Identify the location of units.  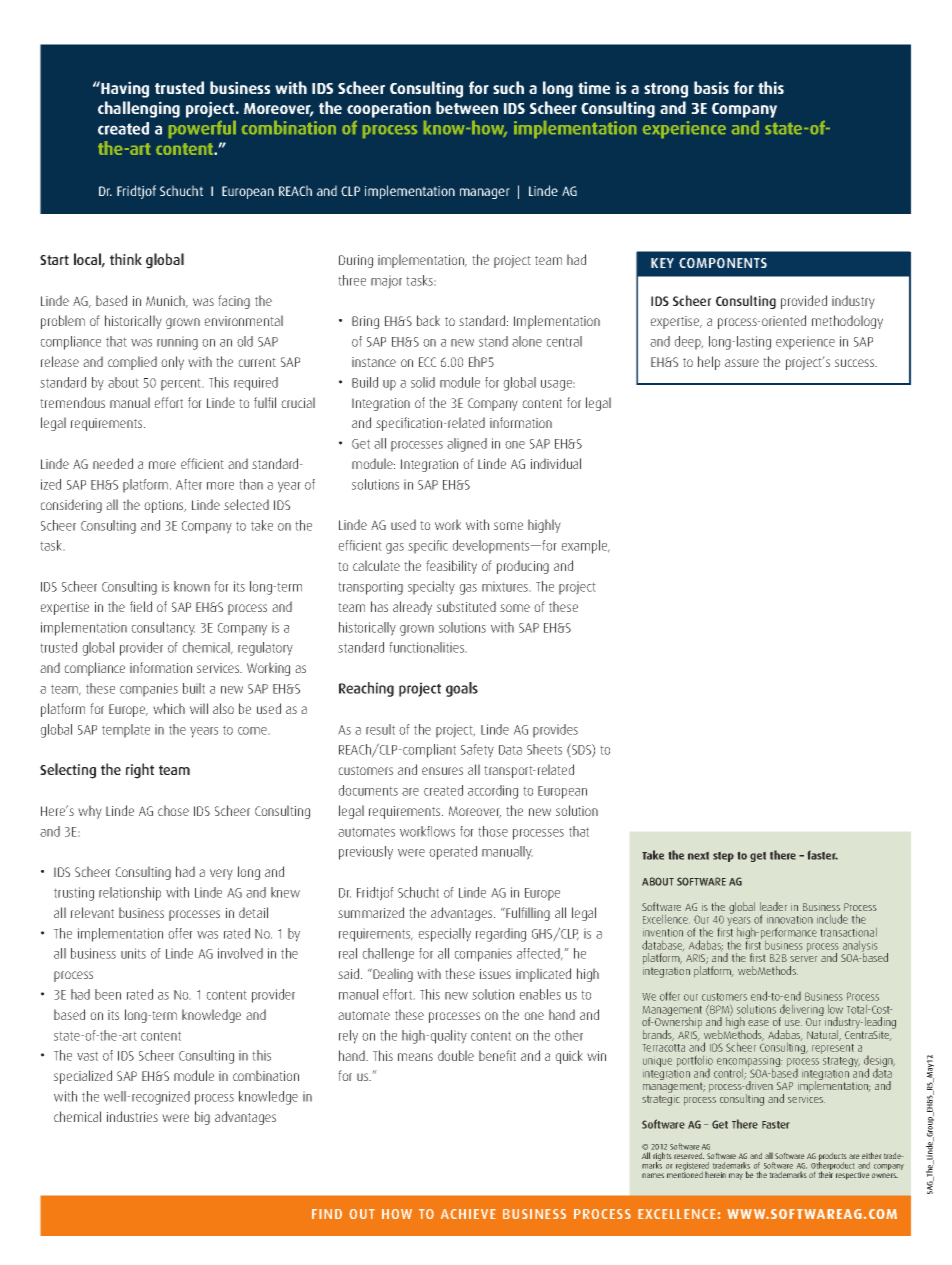
(133, 953).
